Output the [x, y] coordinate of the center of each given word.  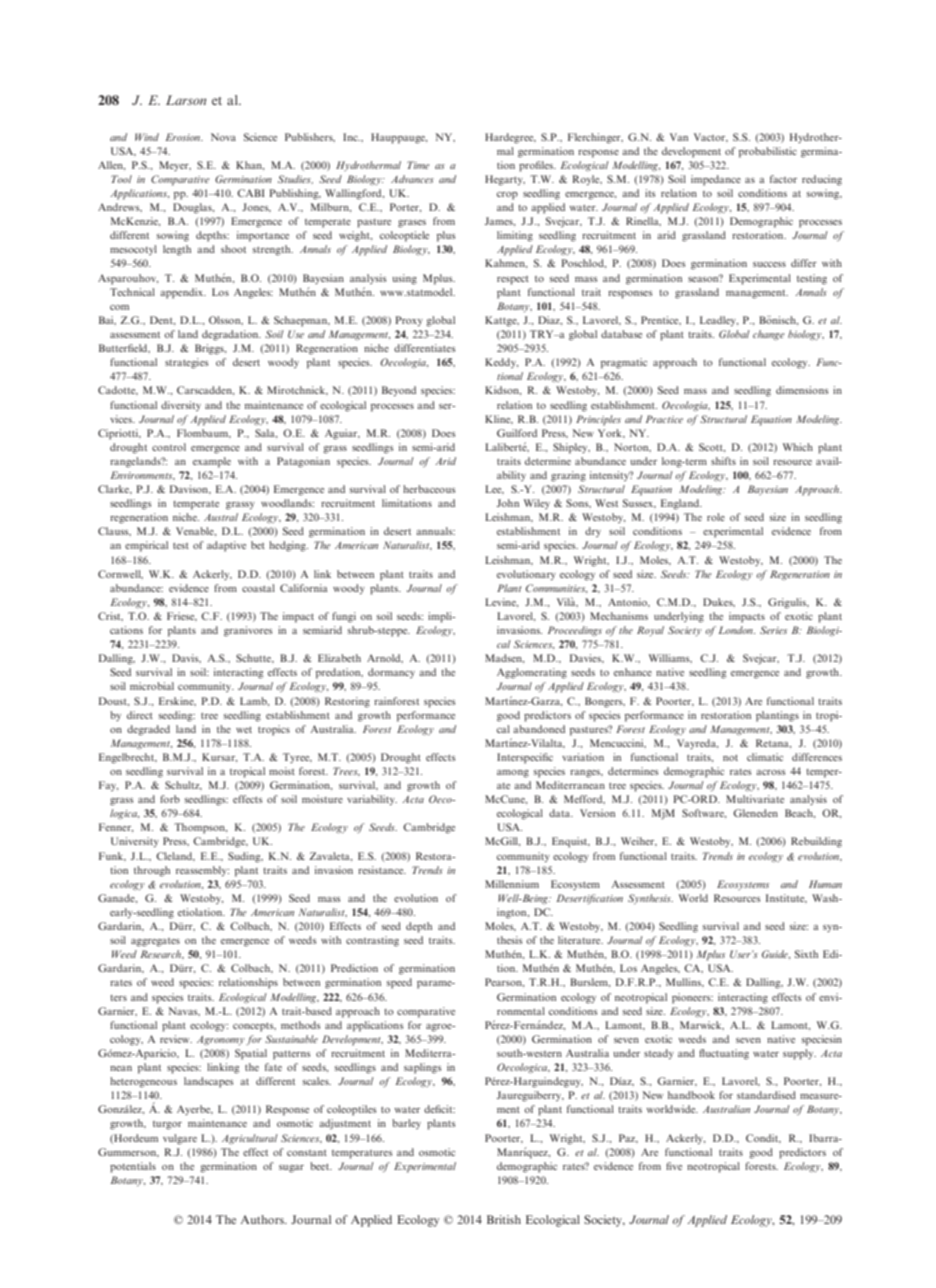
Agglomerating [532, 673]
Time [418, 165]
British [504, 1219]
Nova [223, 137]
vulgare [180, 1139]
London [736, 630]
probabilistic [768, 152]
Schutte [254, 658]
